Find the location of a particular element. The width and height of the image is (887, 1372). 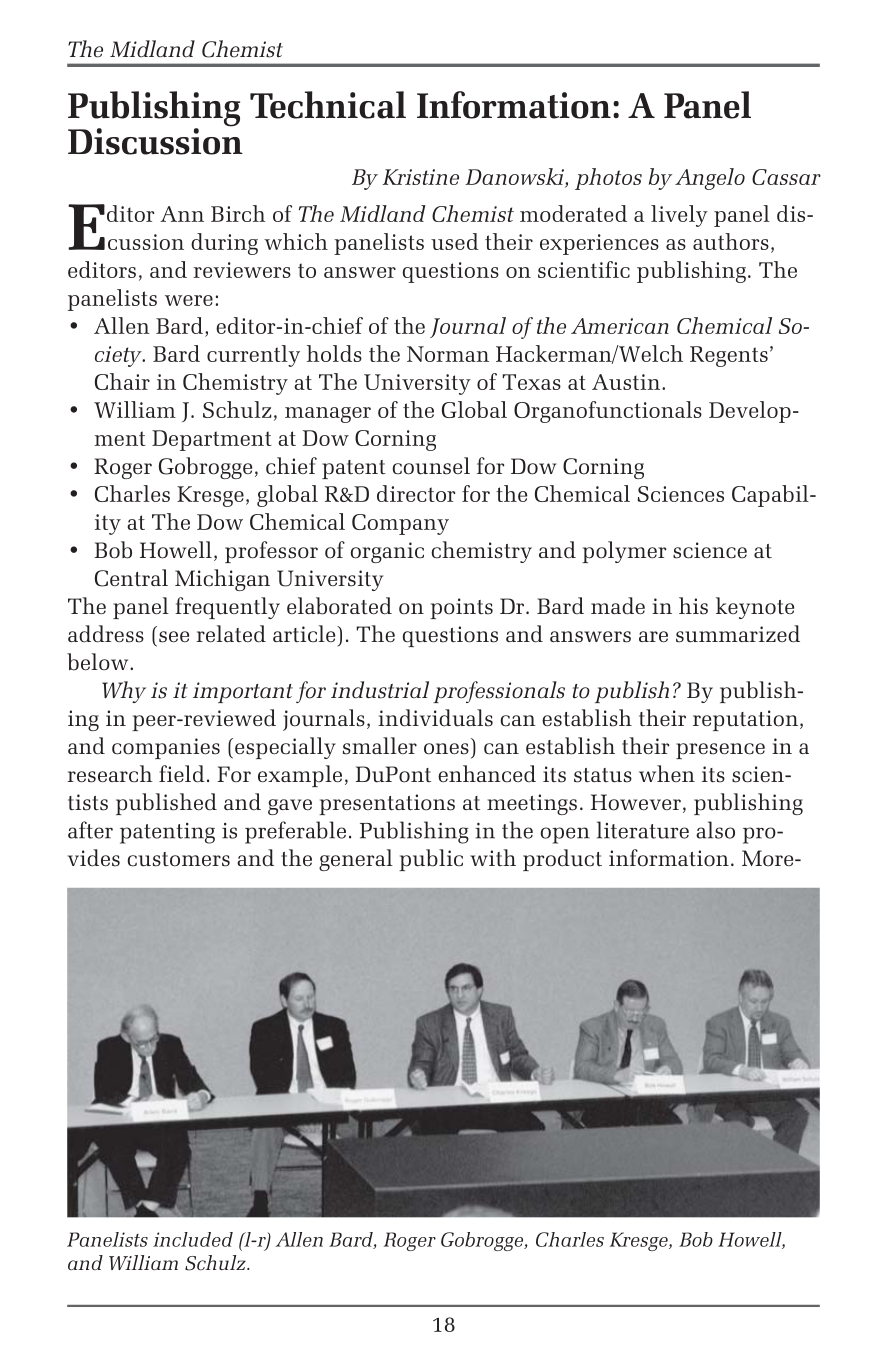

Regents is located at coordinates (729, 356).
